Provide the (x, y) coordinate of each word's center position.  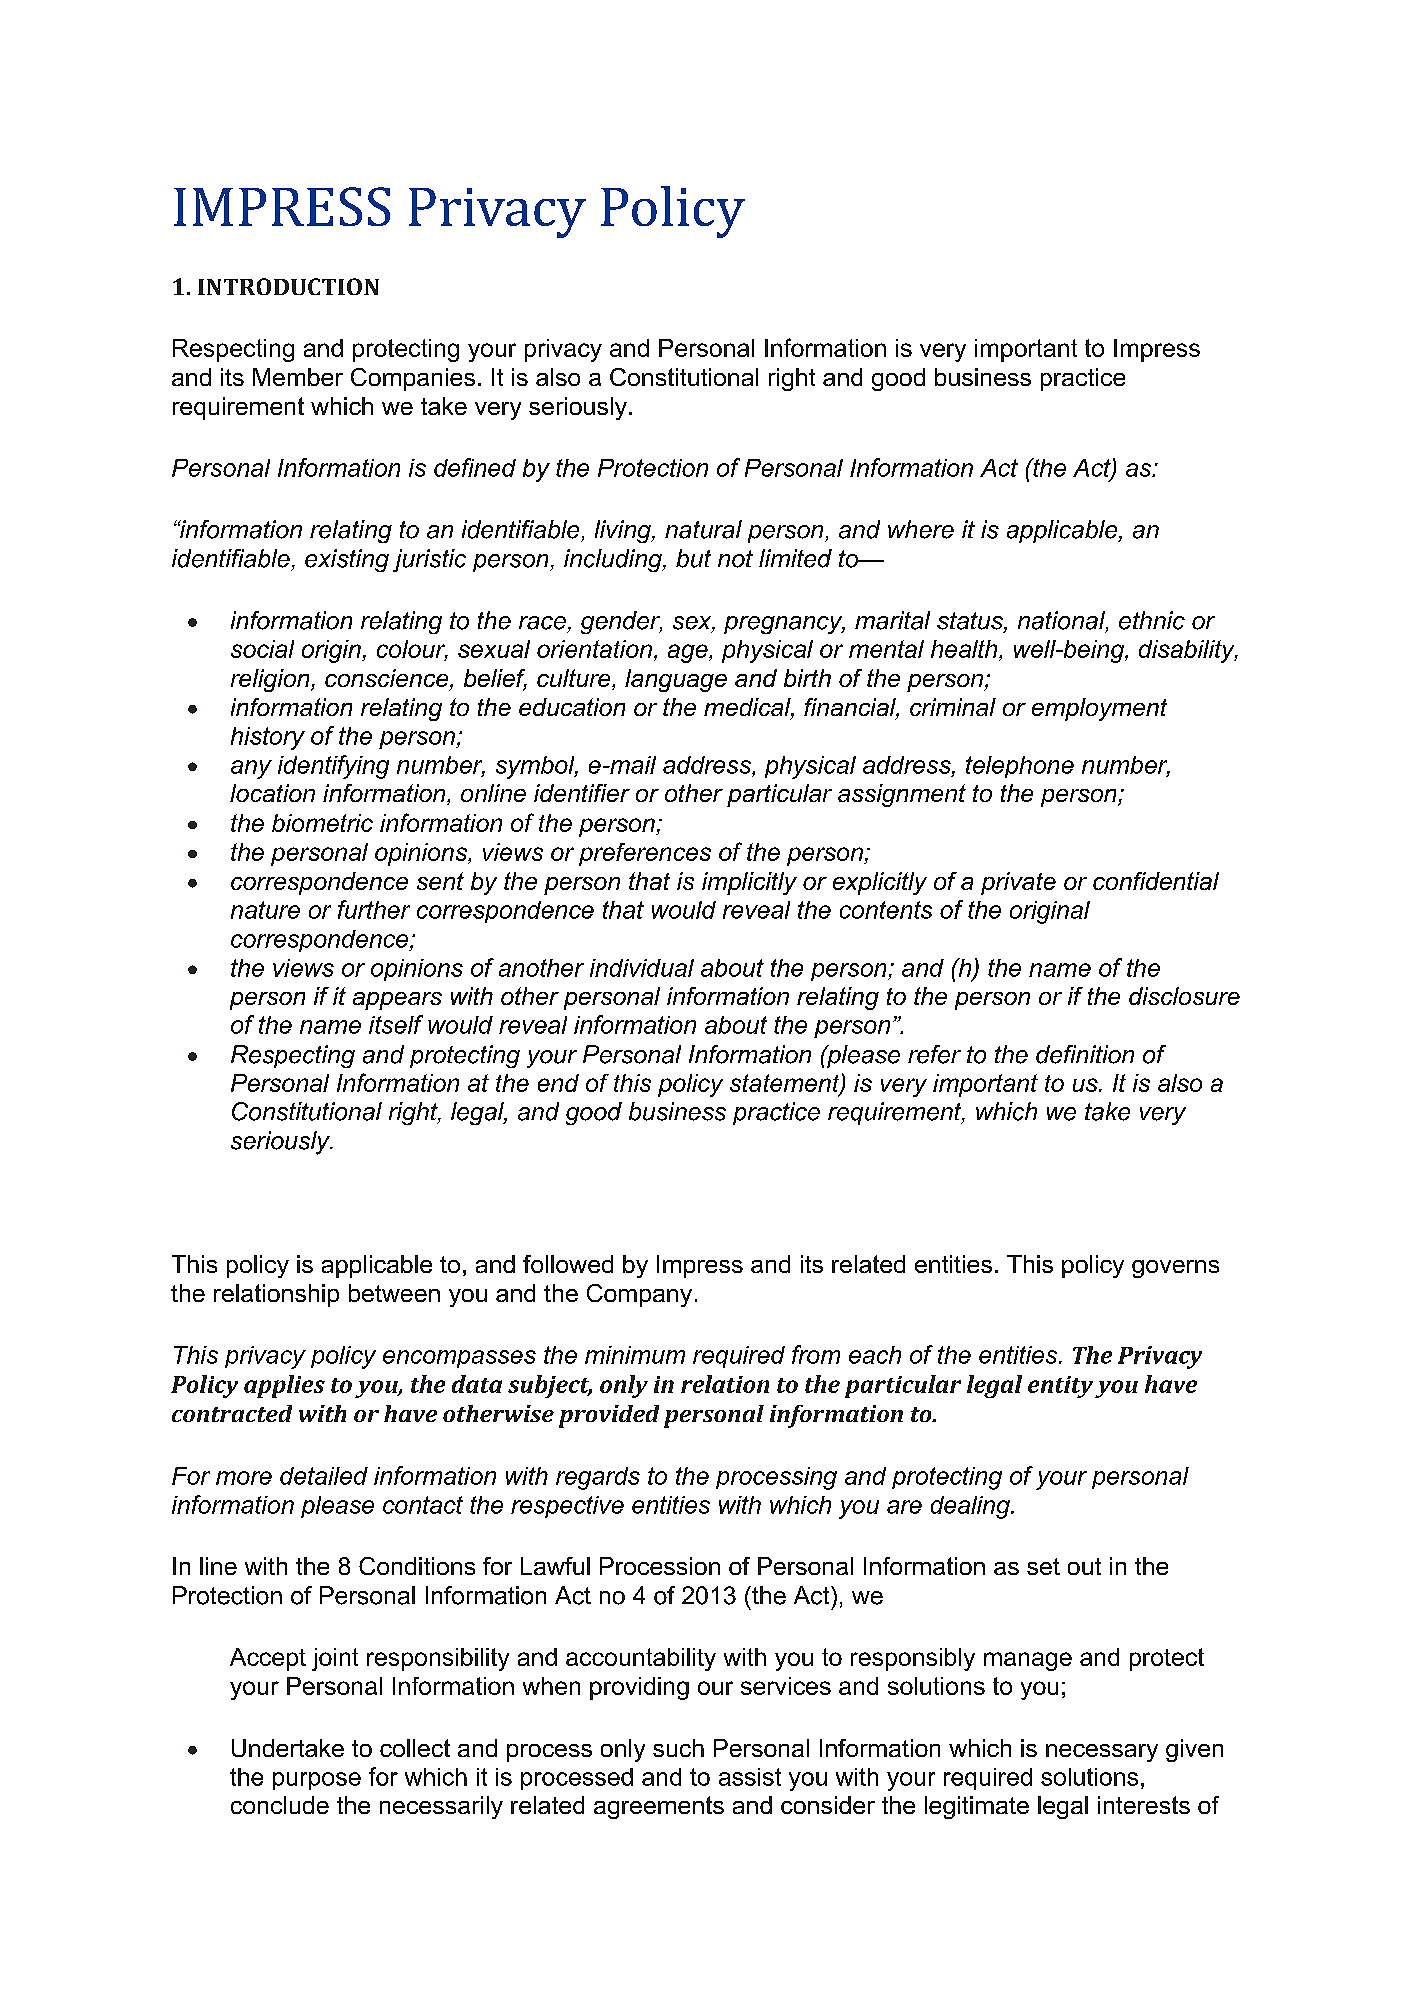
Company (639, 1295)
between (394, 1293)
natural (703, 529)
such (678, 1748)
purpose (317, 1781)
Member (298, 377)
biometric (322, 823)
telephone (1020, 767)
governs (1175, 1269)
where (921, 529)
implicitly (749, 883)
